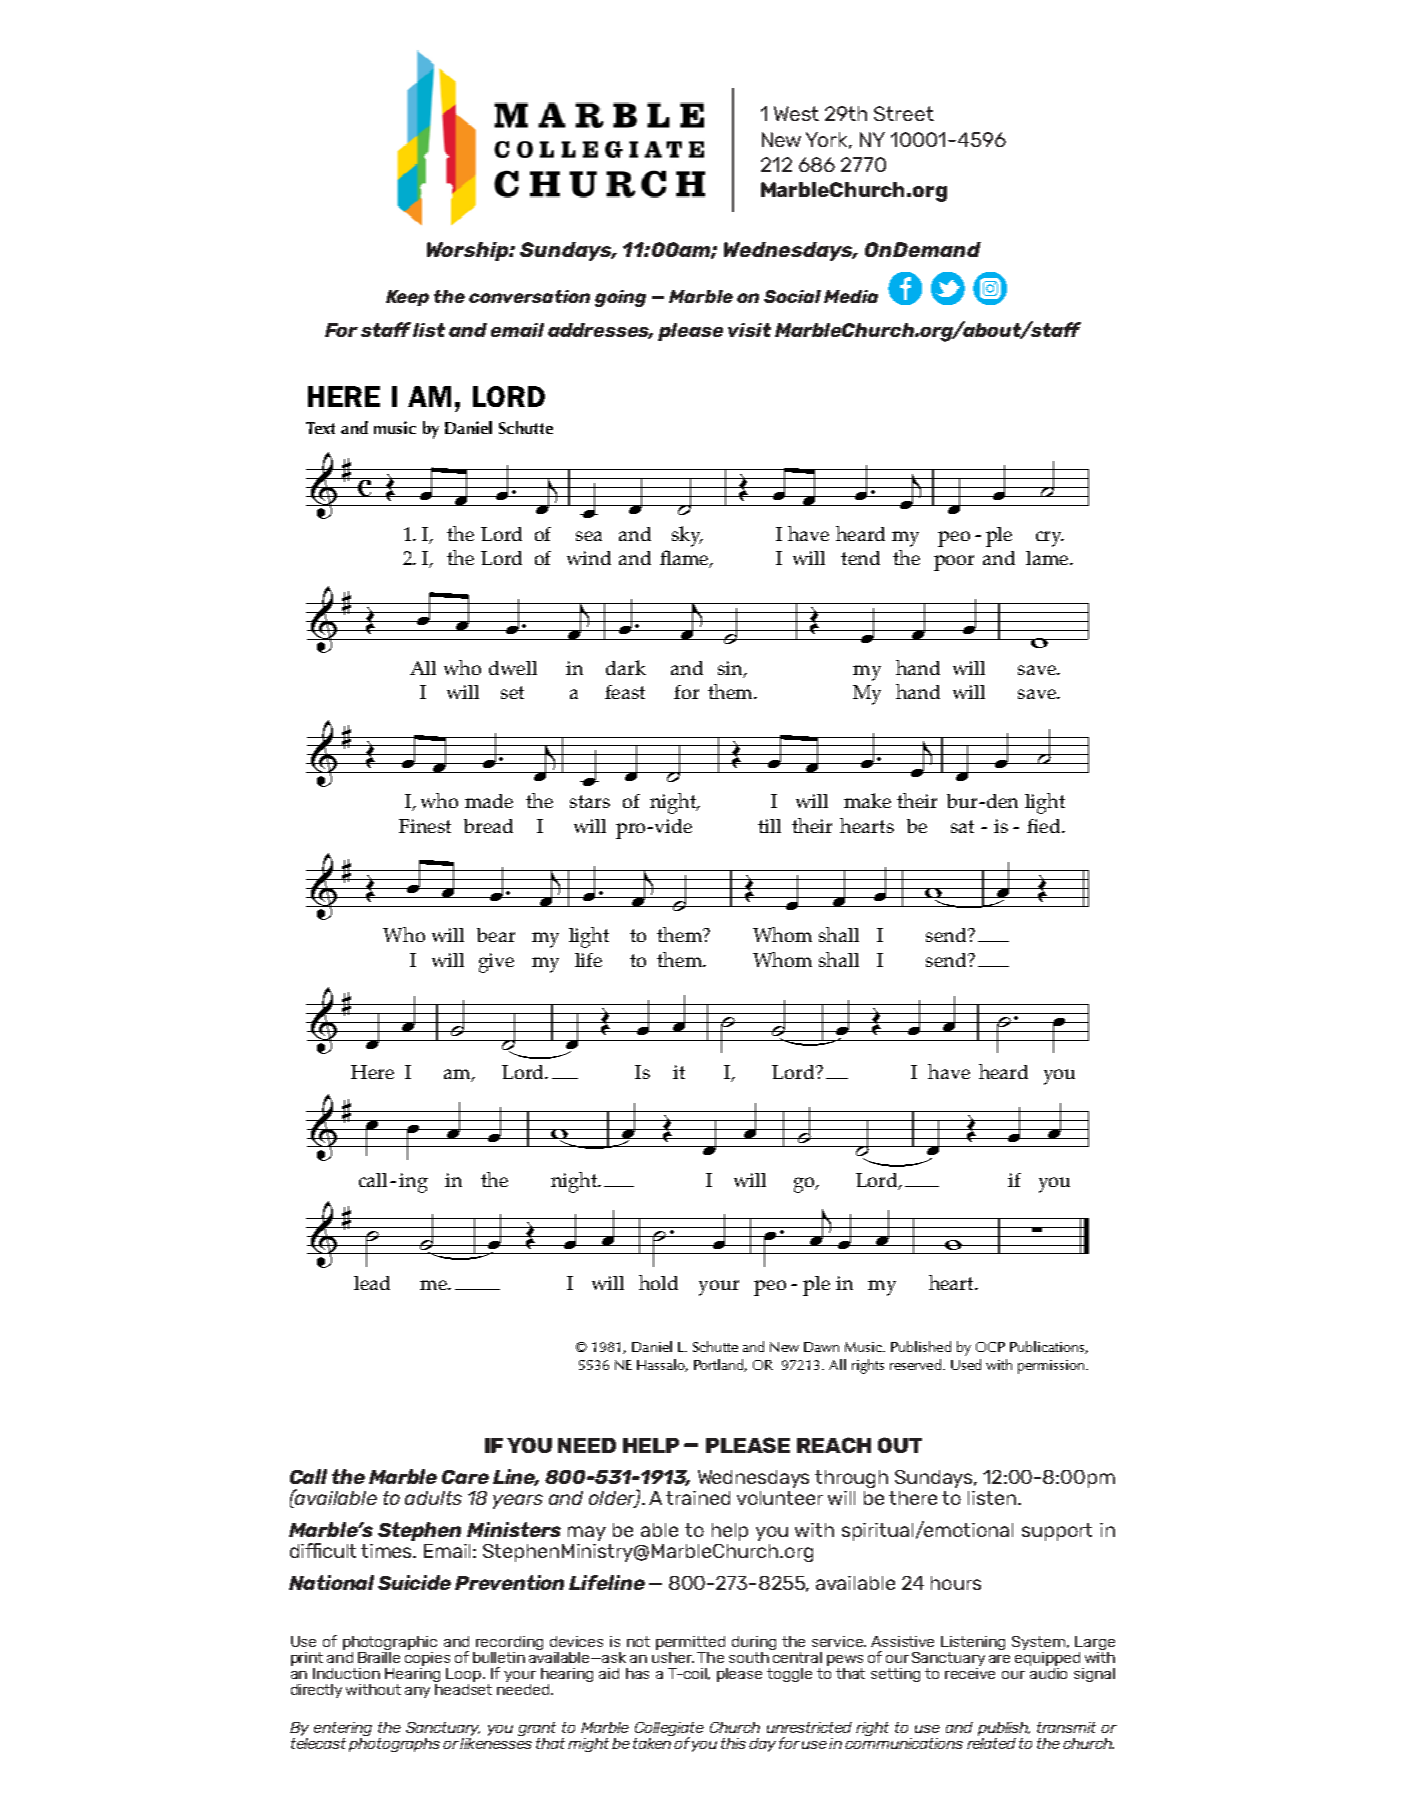  I want to click on Street, so click(904, 113).
